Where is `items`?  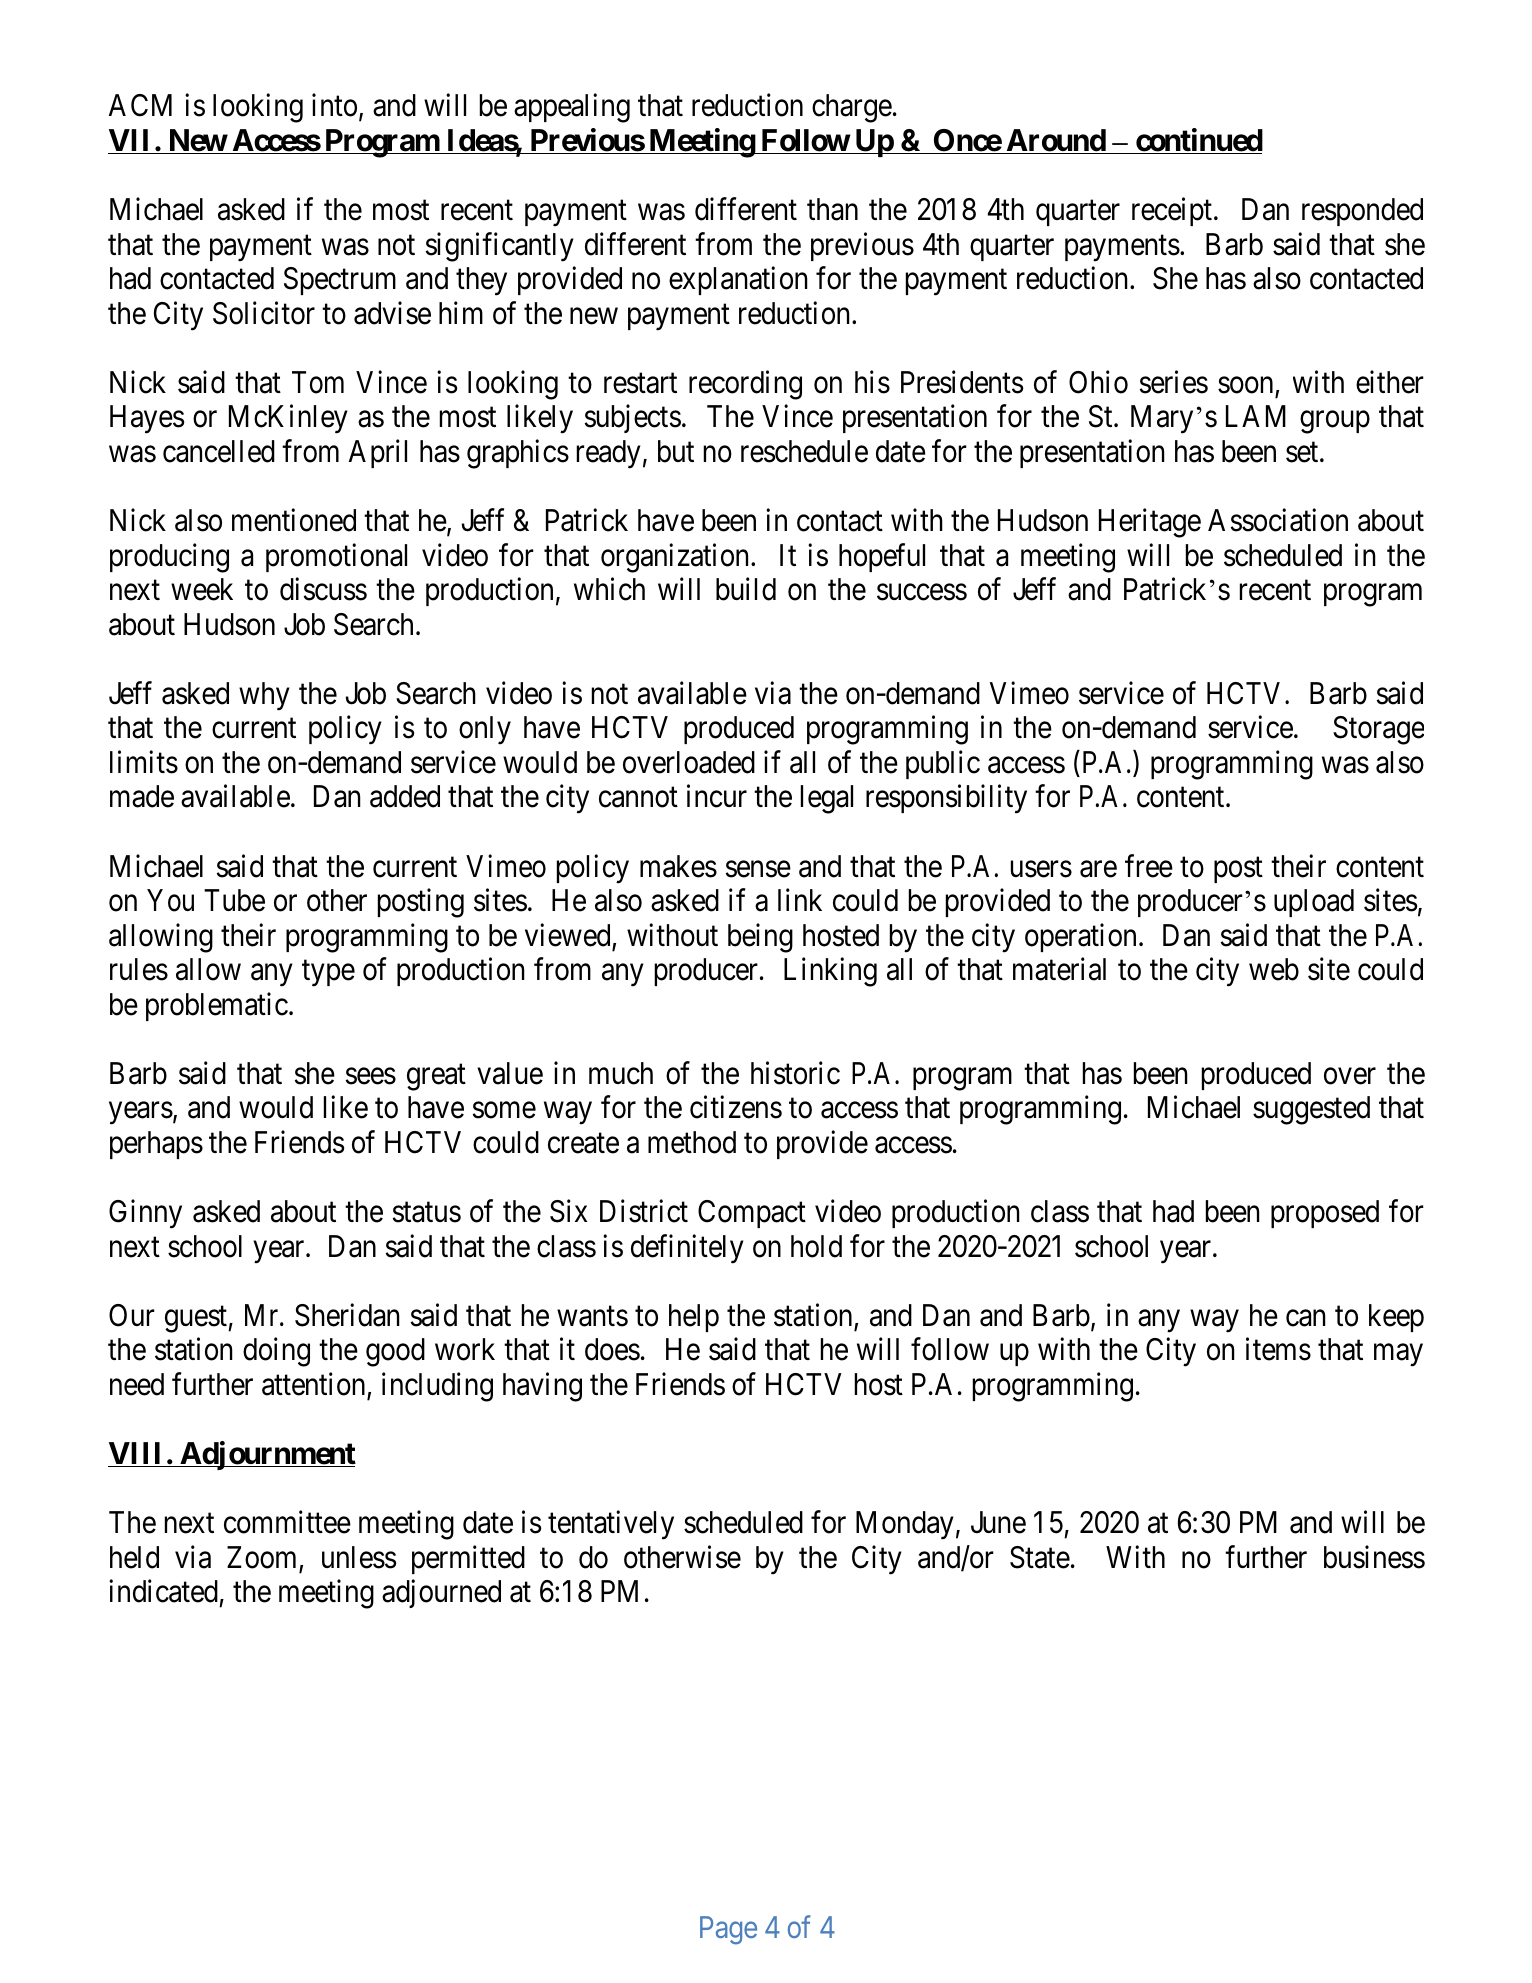 items is located at coordinates (1278, 1349).
